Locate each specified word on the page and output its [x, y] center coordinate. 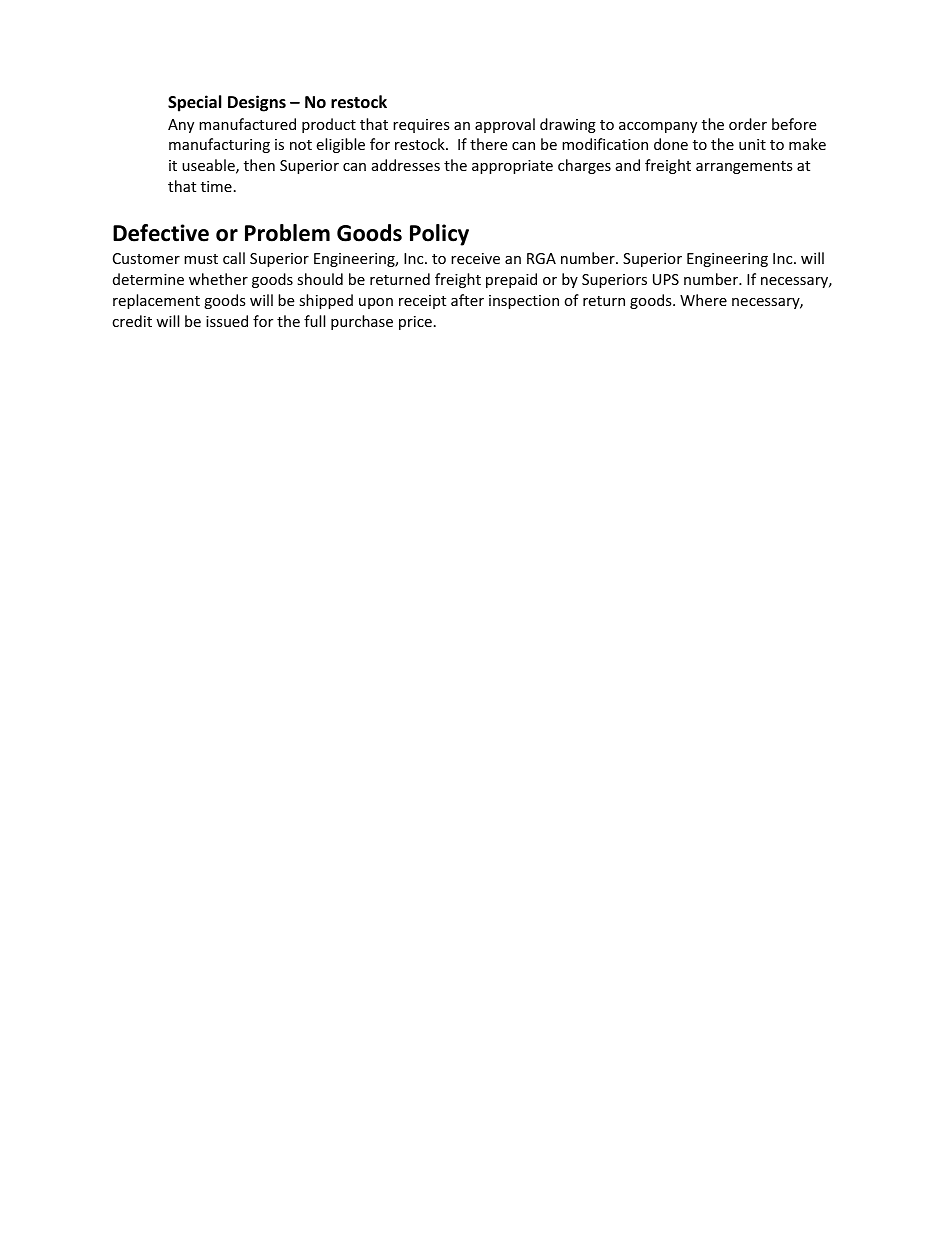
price [415, 323]
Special [194, 103]
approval [505, 125]
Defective [161, 233]
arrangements [744, 167]
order [748, 124]
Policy [439, 235]
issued [227, 321]
